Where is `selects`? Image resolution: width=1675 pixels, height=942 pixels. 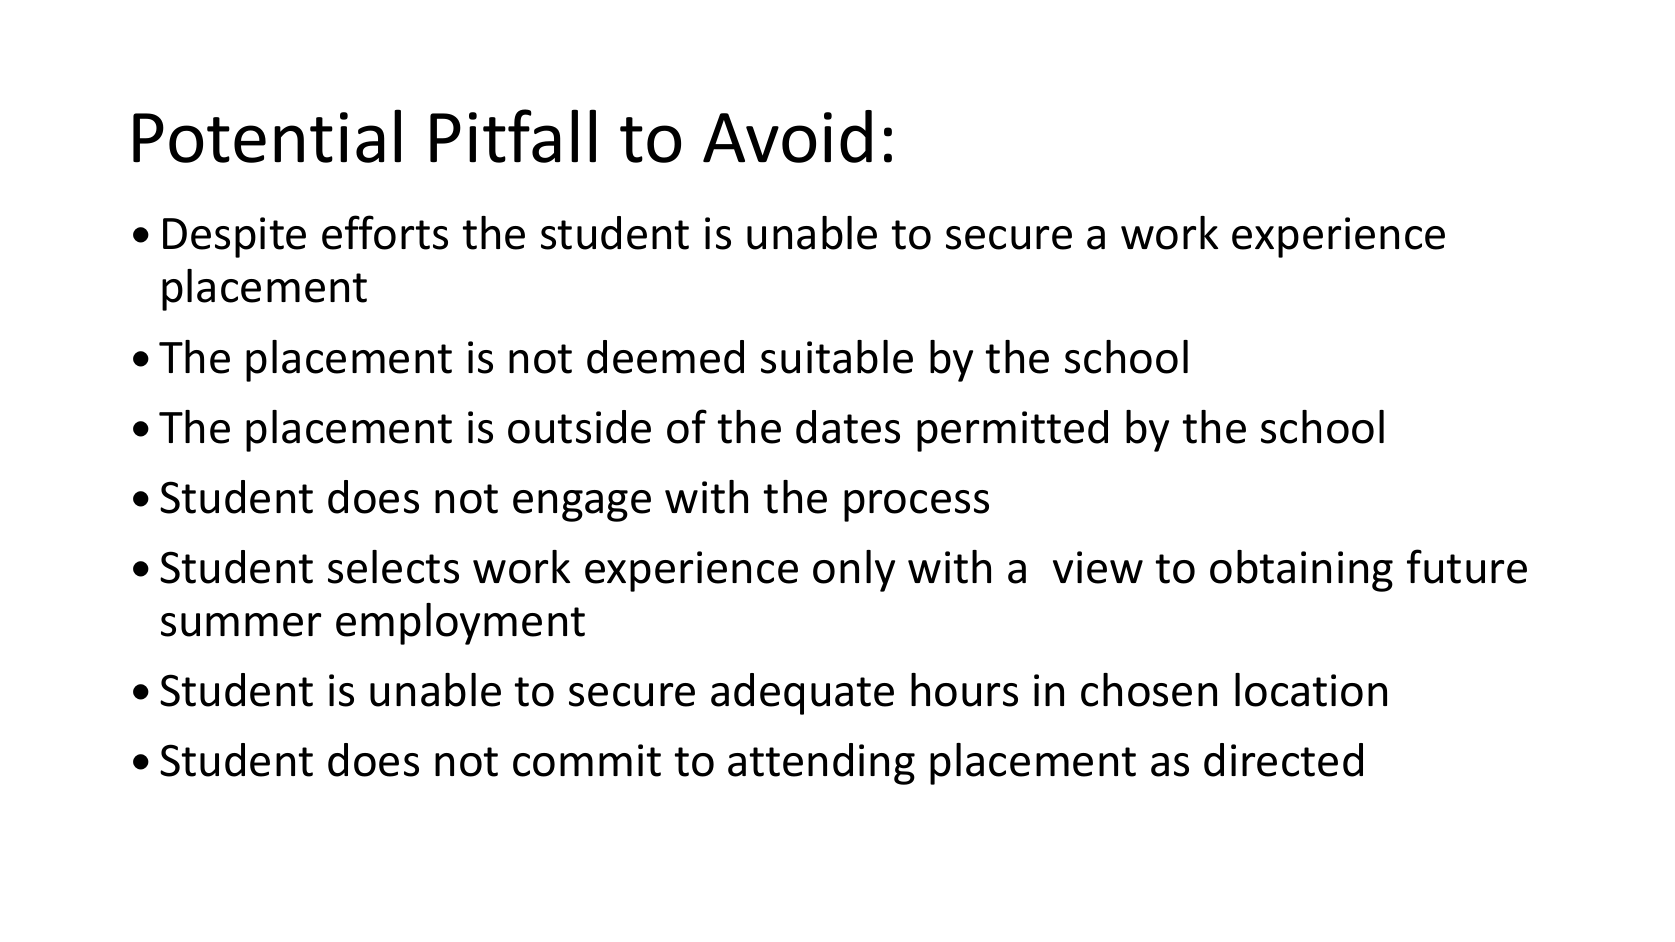 selects is located at coordinates (393, 567).
